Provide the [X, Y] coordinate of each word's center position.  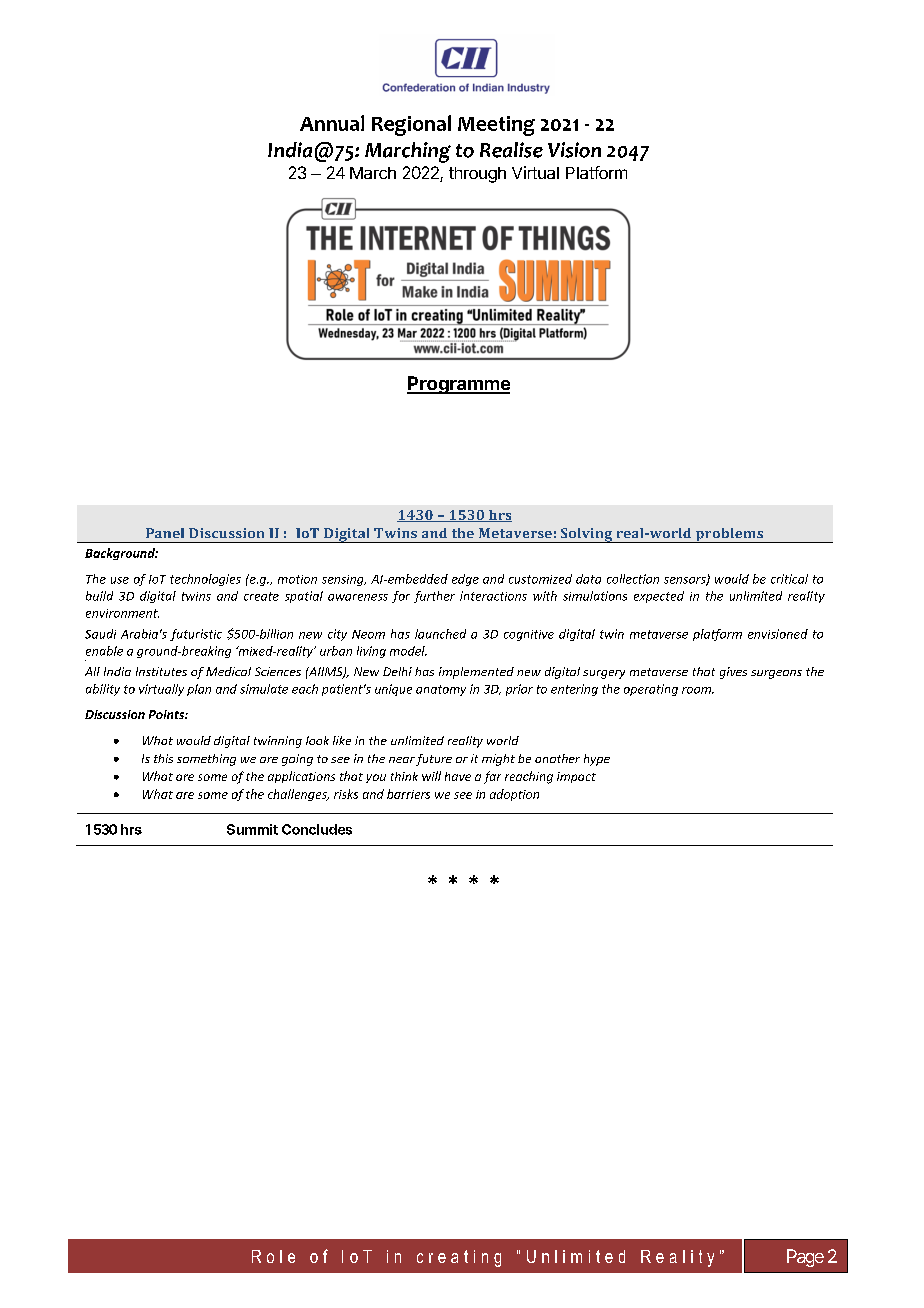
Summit [252, 829]
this [163, 758]
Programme [458, 385]
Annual [332, 123]
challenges [298, 795]
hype [597, 760]
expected [659, 597]
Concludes [317, 829]
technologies [205, 580]
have [458, 776]
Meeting [496, 126]
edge [465, 580]
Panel [165, 533]
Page [805, 1258]
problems [729, 535]
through [477, 175]
